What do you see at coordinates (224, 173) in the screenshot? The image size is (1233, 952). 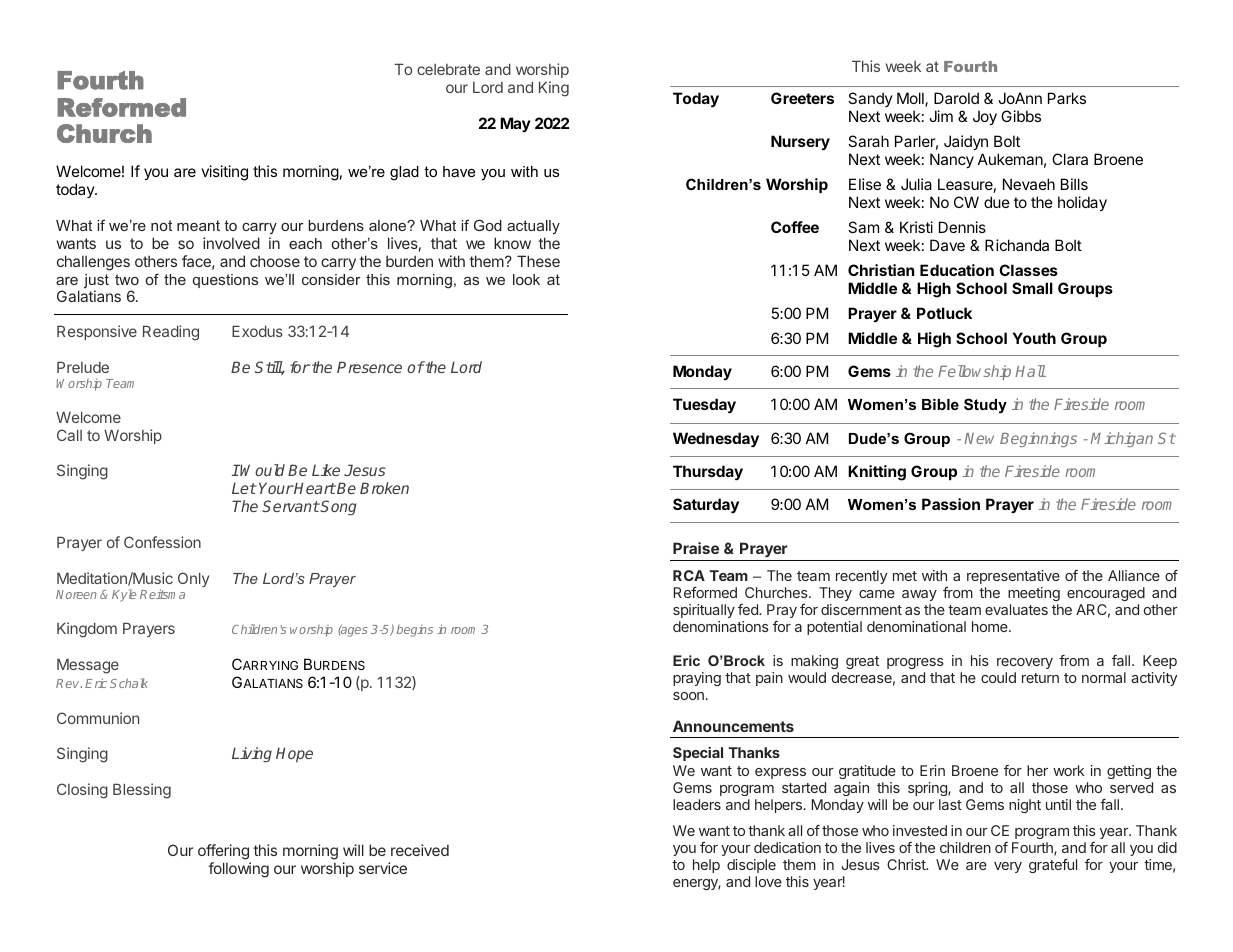 I see `visiting` at bounding box center [224, 173].
